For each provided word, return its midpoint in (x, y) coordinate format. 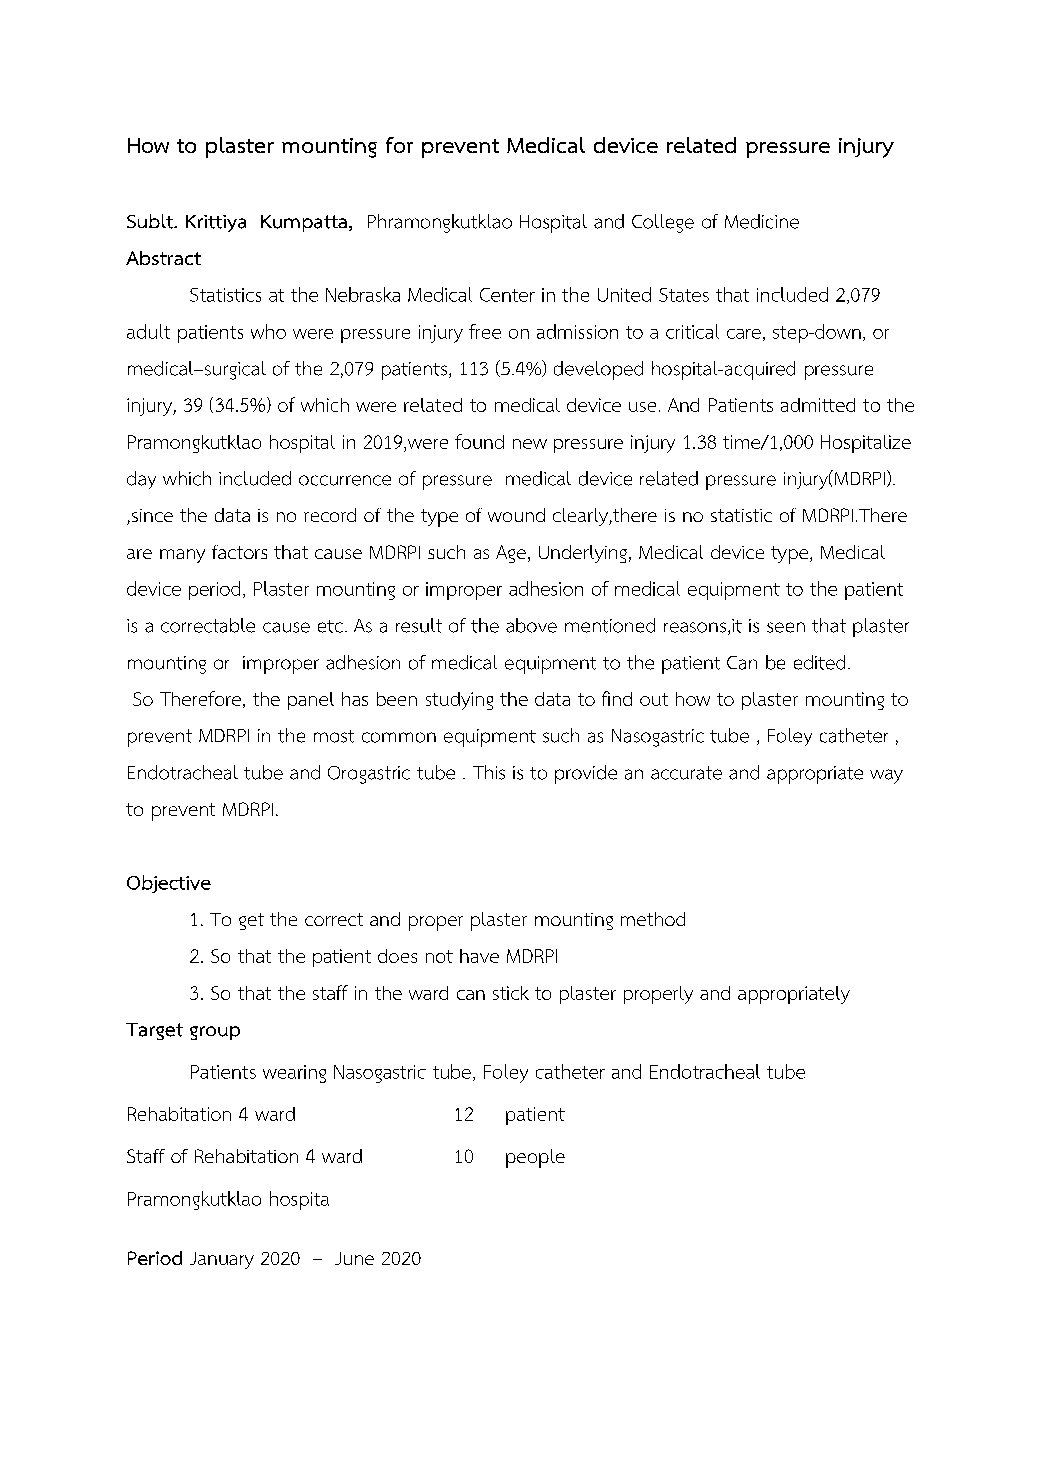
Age (511, 554)
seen (786, 627)
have (479, 956)
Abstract (163, 258)
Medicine (762, 221)
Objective (169, 884)
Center (507, 295)
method (653, 919)
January (222, 1260)
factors (239, 552)
